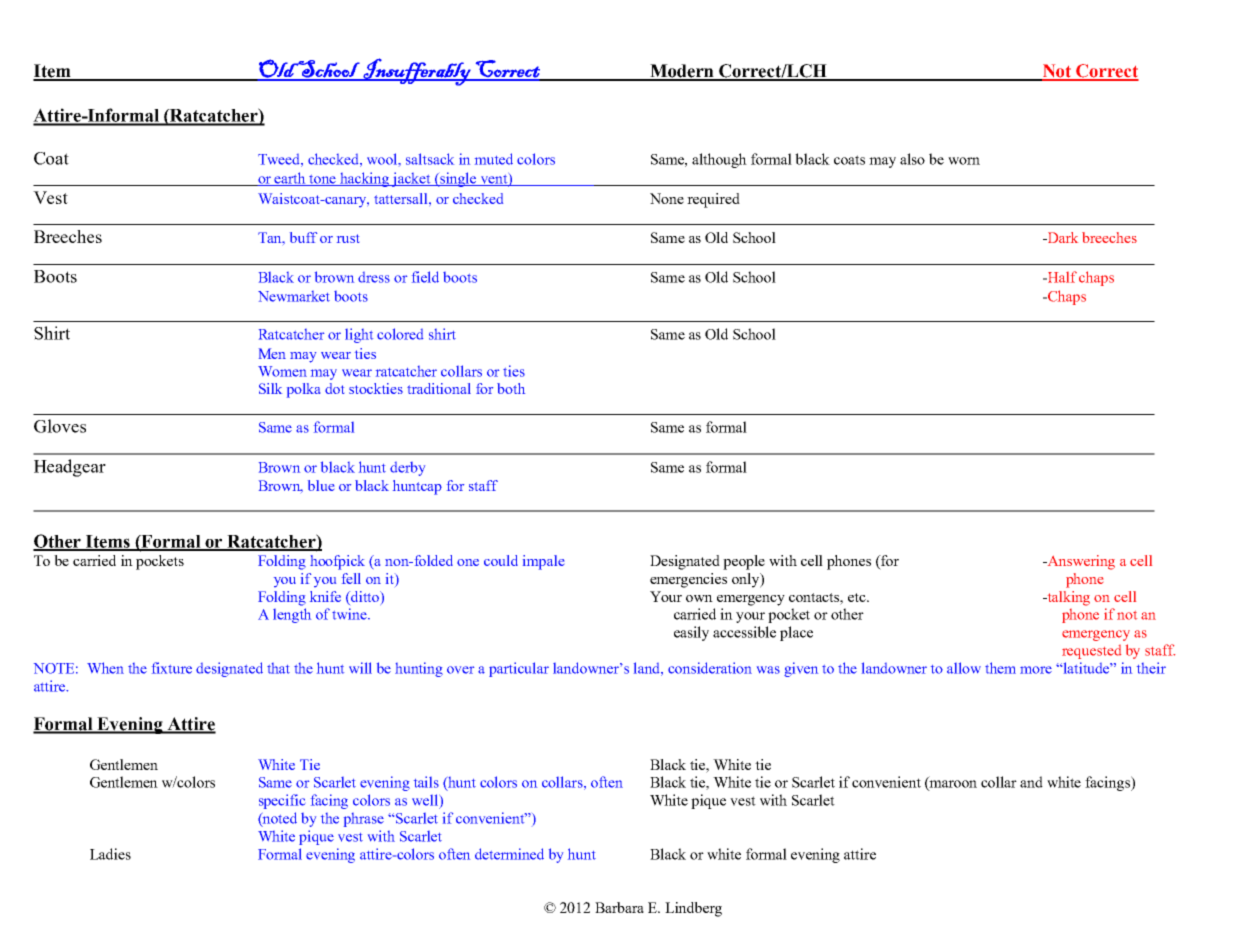  What do you see at coordinates (292, 615) in the document?
I see `length` at bounding box center [292, 615].
